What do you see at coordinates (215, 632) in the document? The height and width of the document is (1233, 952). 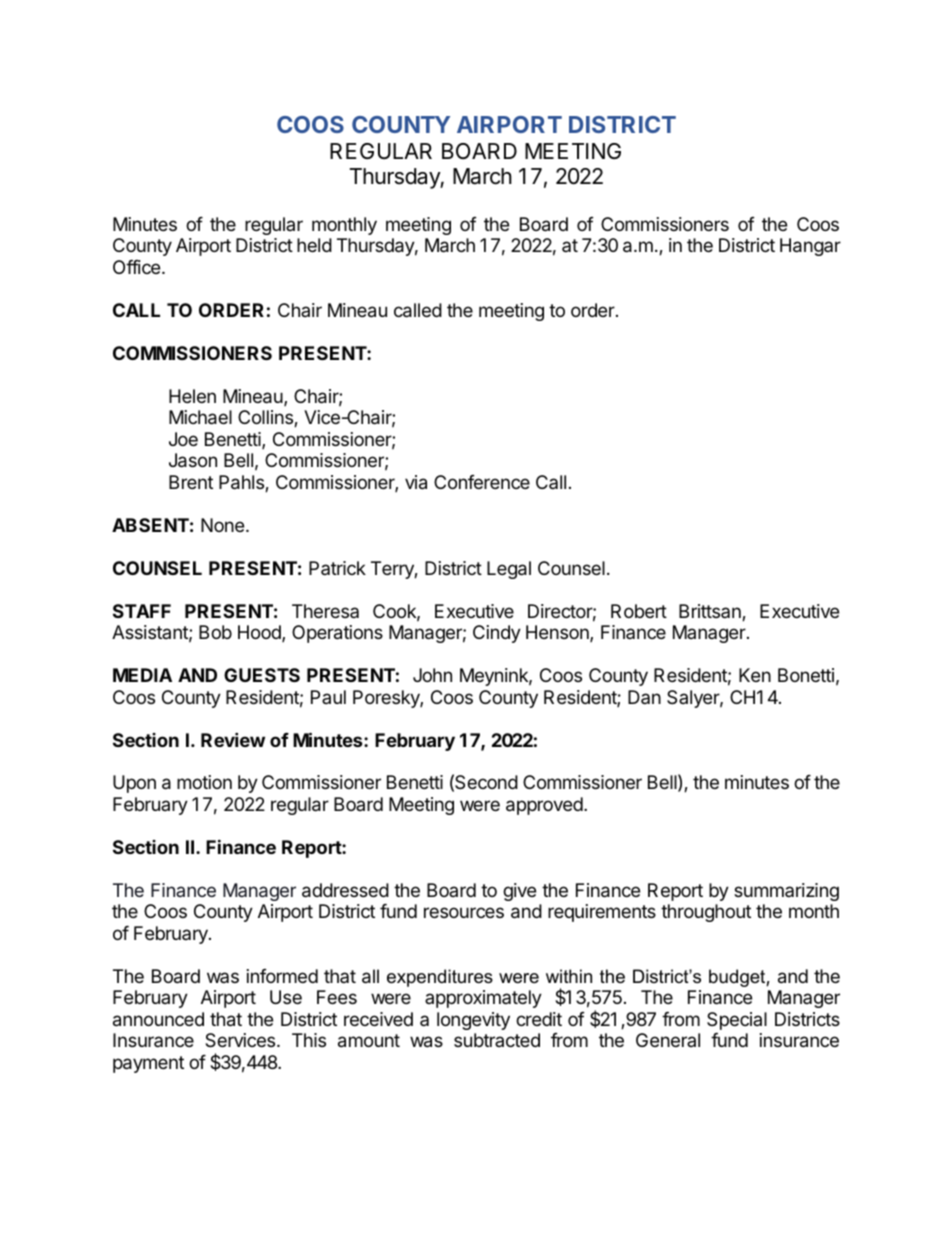 I see `Bob` at bounding box center [215, 632].
